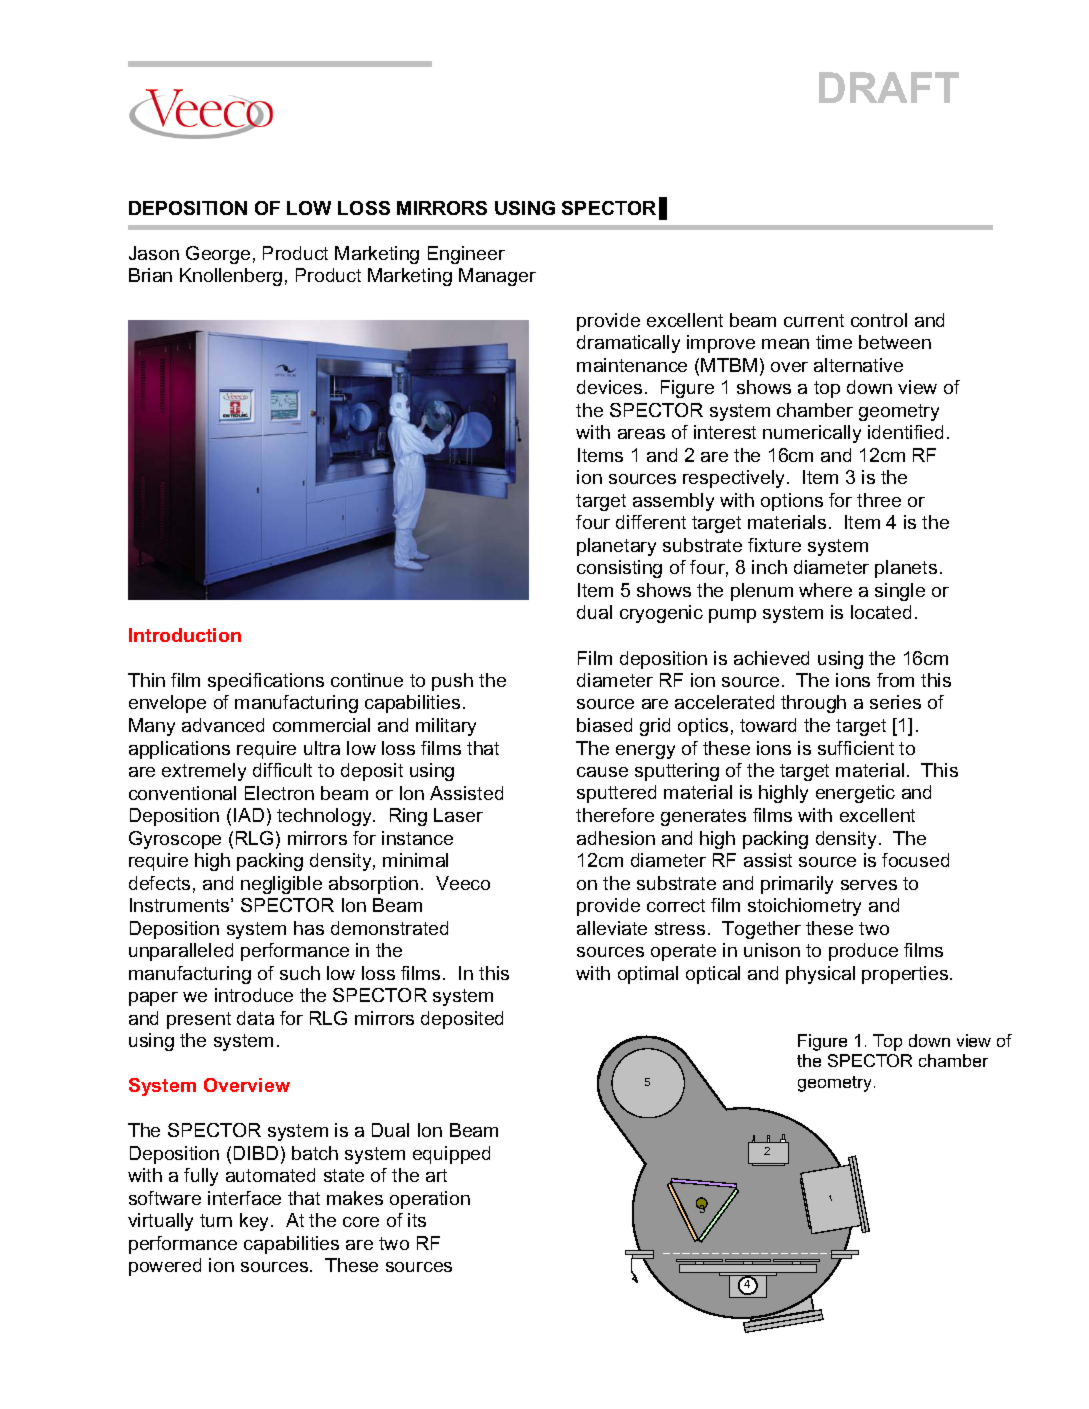  Describe the element at coordinates (797, 885) in the document. I see `primarily` at that location.
